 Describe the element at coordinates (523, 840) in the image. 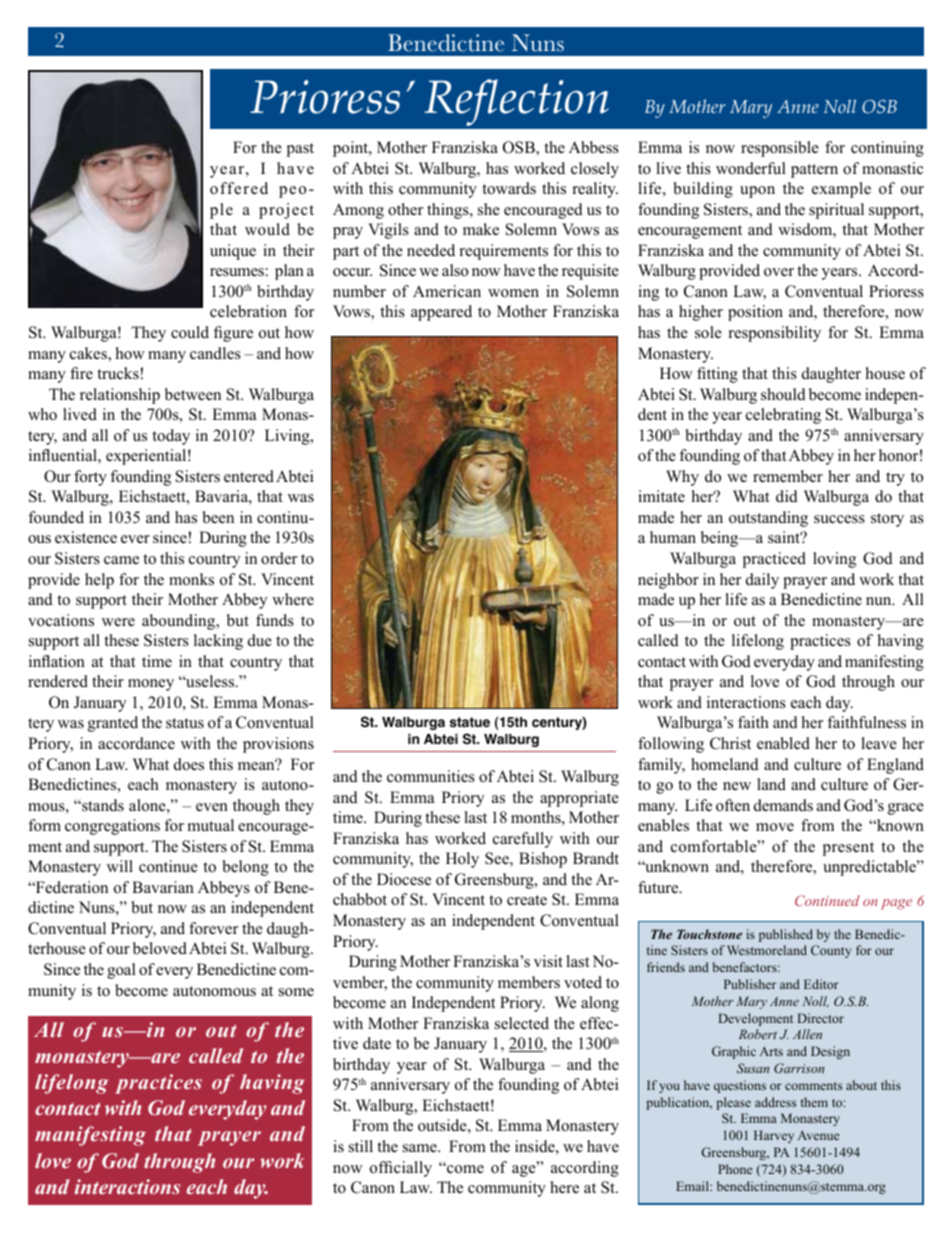

I see `carefully` at that location.
